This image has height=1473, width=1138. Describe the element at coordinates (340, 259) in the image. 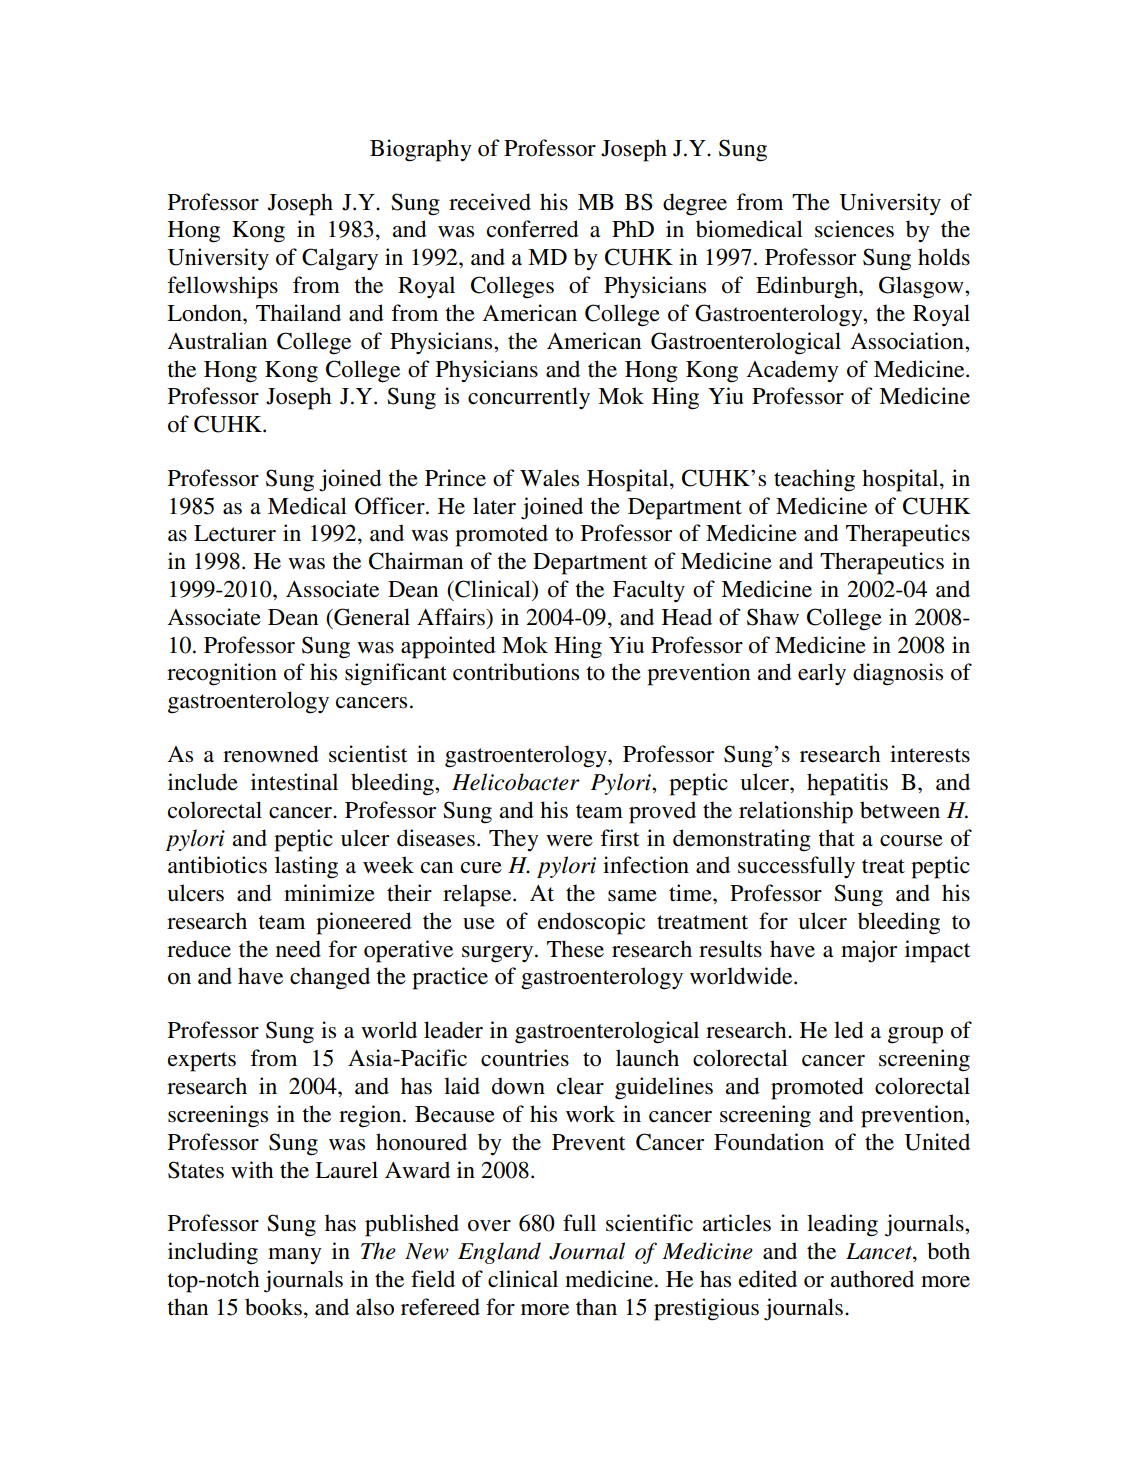

I see `Calgary` at that location.
